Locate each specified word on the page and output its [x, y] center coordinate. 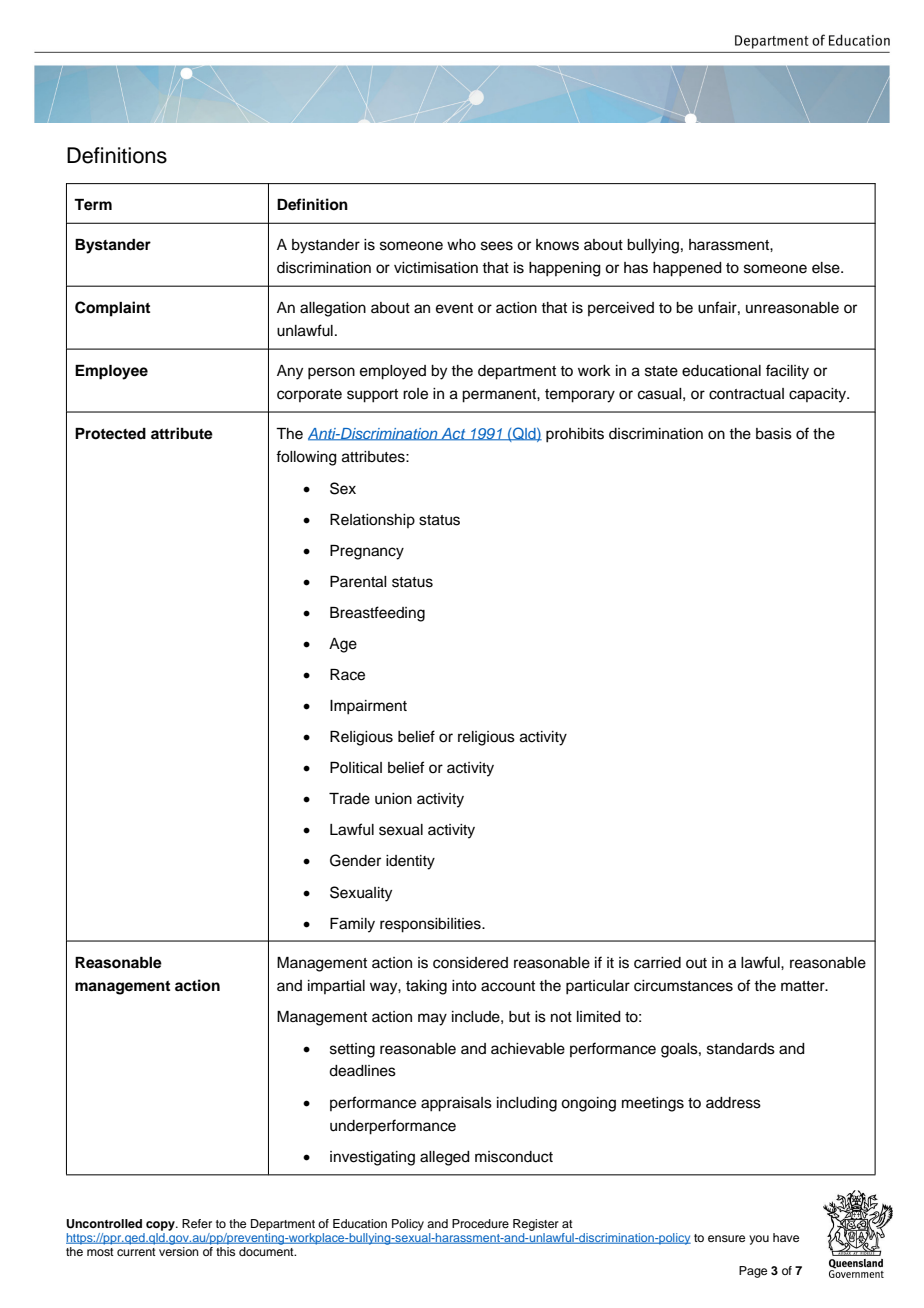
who [461, 245]
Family [352, 925]
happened [687, 269]
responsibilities [431, 925]
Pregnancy [367, 552]
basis [774, 434]
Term [93, 205]
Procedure [480, 1223]
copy [161, 1226]
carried [657, 963]
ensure [726, 1238]
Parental [358, 582]
